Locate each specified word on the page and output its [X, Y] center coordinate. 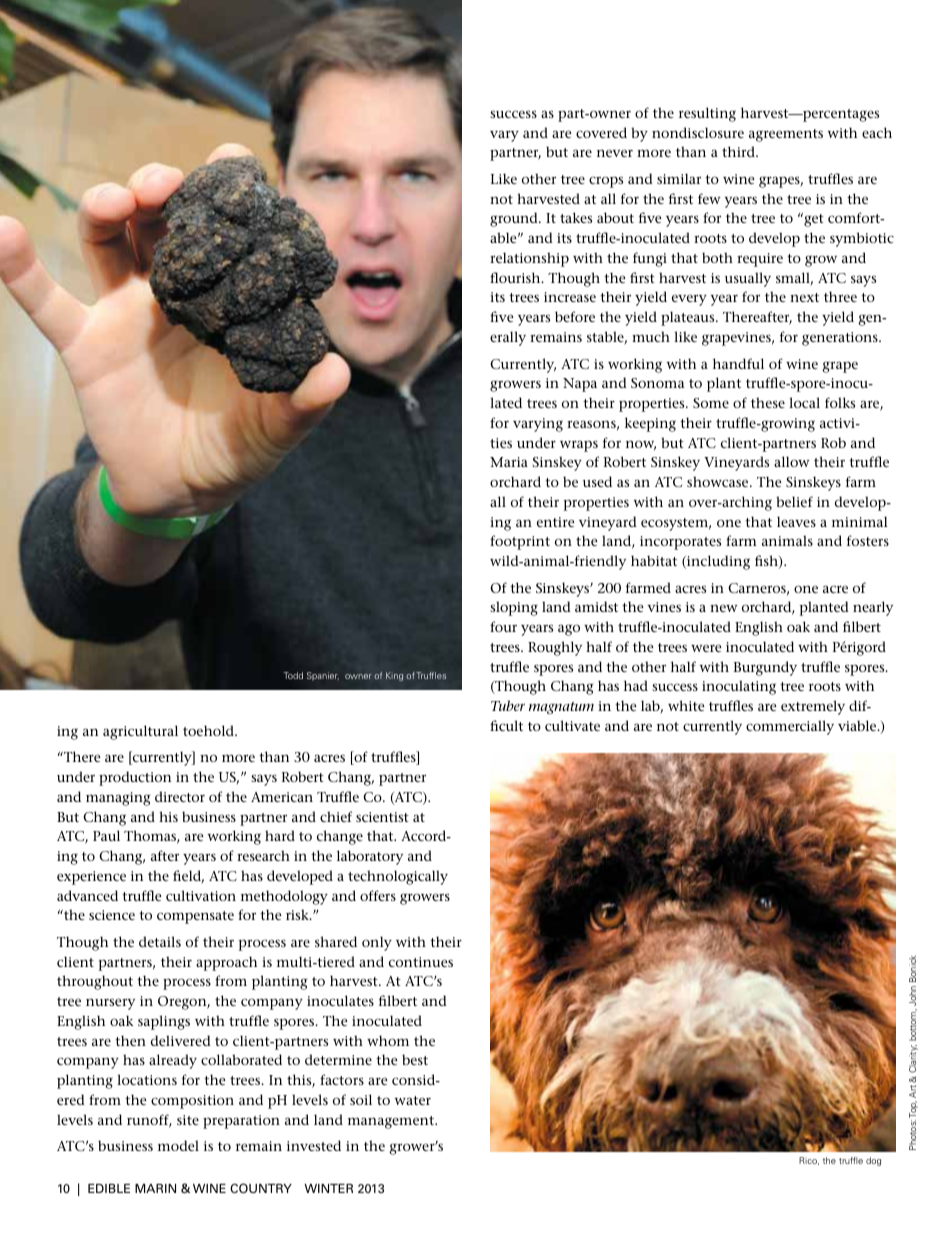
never [615, 153]
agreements [786, 135]
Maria [509, 462]
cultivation [201, 895]
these [768, 402]
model [178, 1145]
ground [515, 219]
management [392, 1122]
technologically [398, 877]
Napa [580, 385]
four [503, 626]
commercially [790, 727]
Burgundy [765, 668]
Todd [293, 675]
